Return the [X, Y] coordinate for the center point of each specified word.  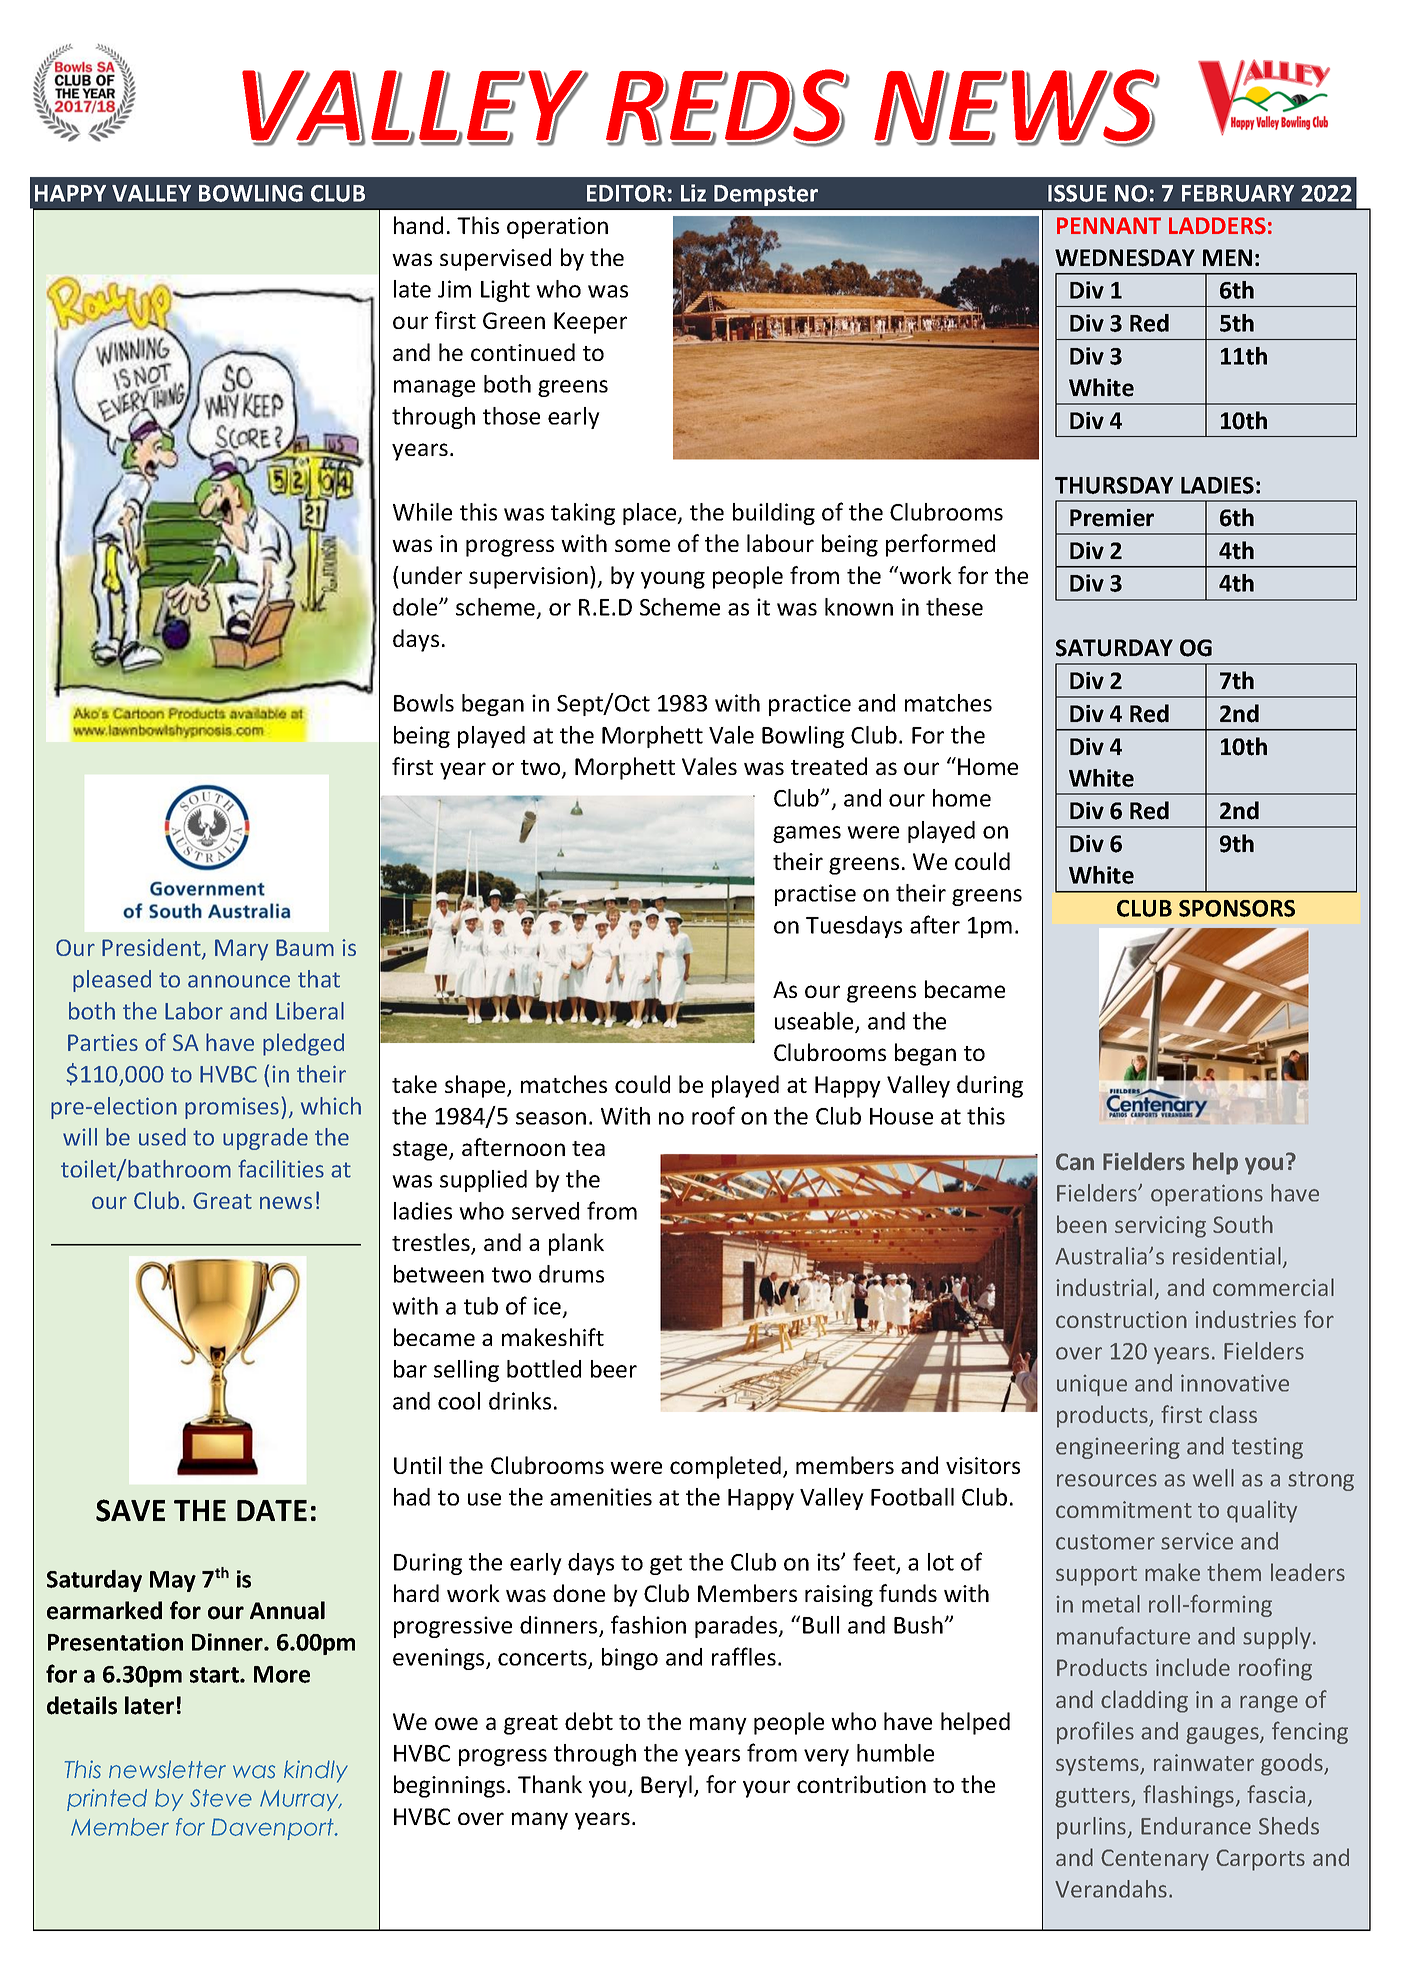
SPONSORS [1237, 908]
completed [725, 1467]
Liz [693, 193]
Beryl [666, 1786]
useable [815, 1022]
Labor [194, 1011]
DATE [272, 1510]
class [1233, 1414]
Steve [221, 1798]
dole [416, 607]
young [673, 580]
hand [418, 225]
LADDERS [1217, 226]
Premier [1112, 518]
